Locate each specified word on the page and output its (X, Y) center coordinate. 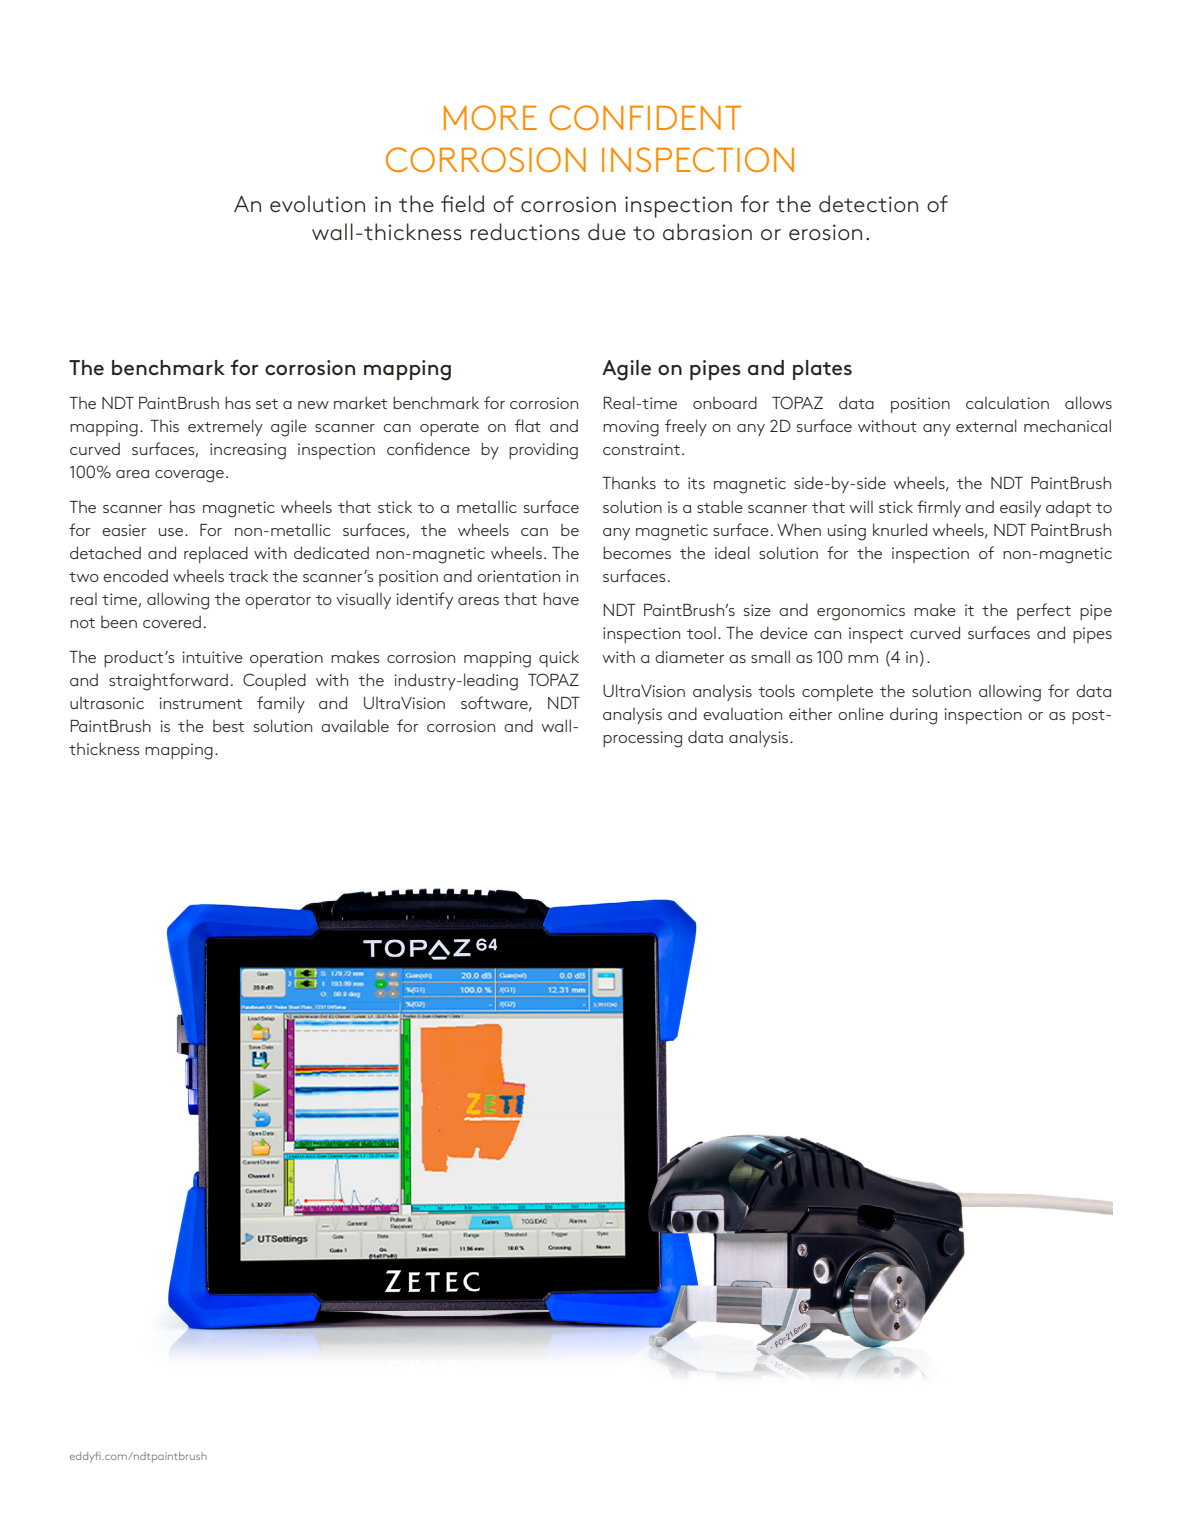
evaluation (742, 714)
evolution (317, 204)
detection (868, 204)
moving (631, 428)
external (986, 425)
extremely (225, 427)
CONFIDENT (645, 117)
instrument (200, 703)
